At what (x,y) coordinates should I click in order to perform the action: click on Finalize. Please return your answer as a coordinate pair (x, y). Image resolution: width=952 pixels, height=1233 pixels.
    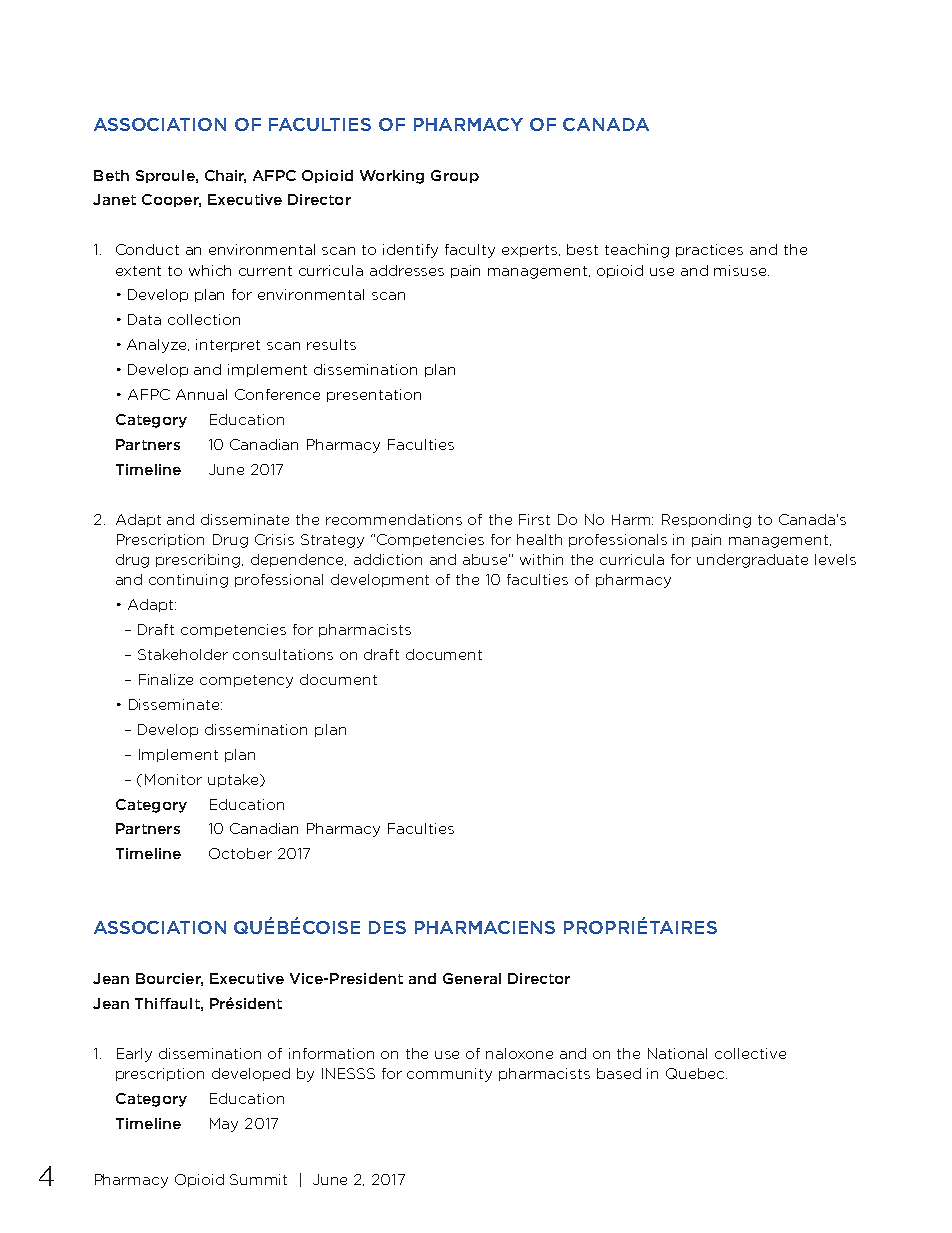
    Looking at the image, I should click on (166, 679).
